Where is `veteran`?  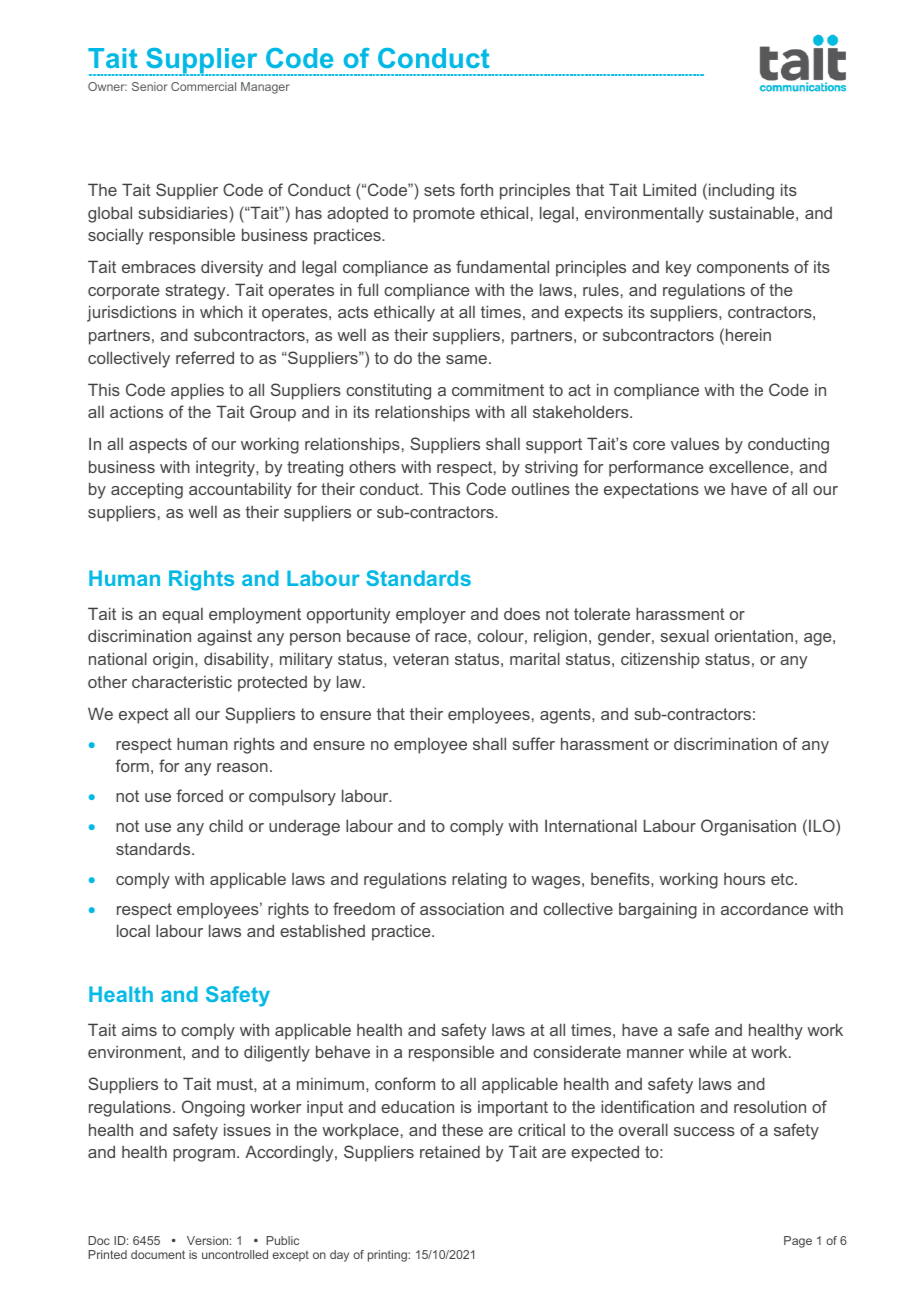 veteran is located at coordinates (421, 659).
